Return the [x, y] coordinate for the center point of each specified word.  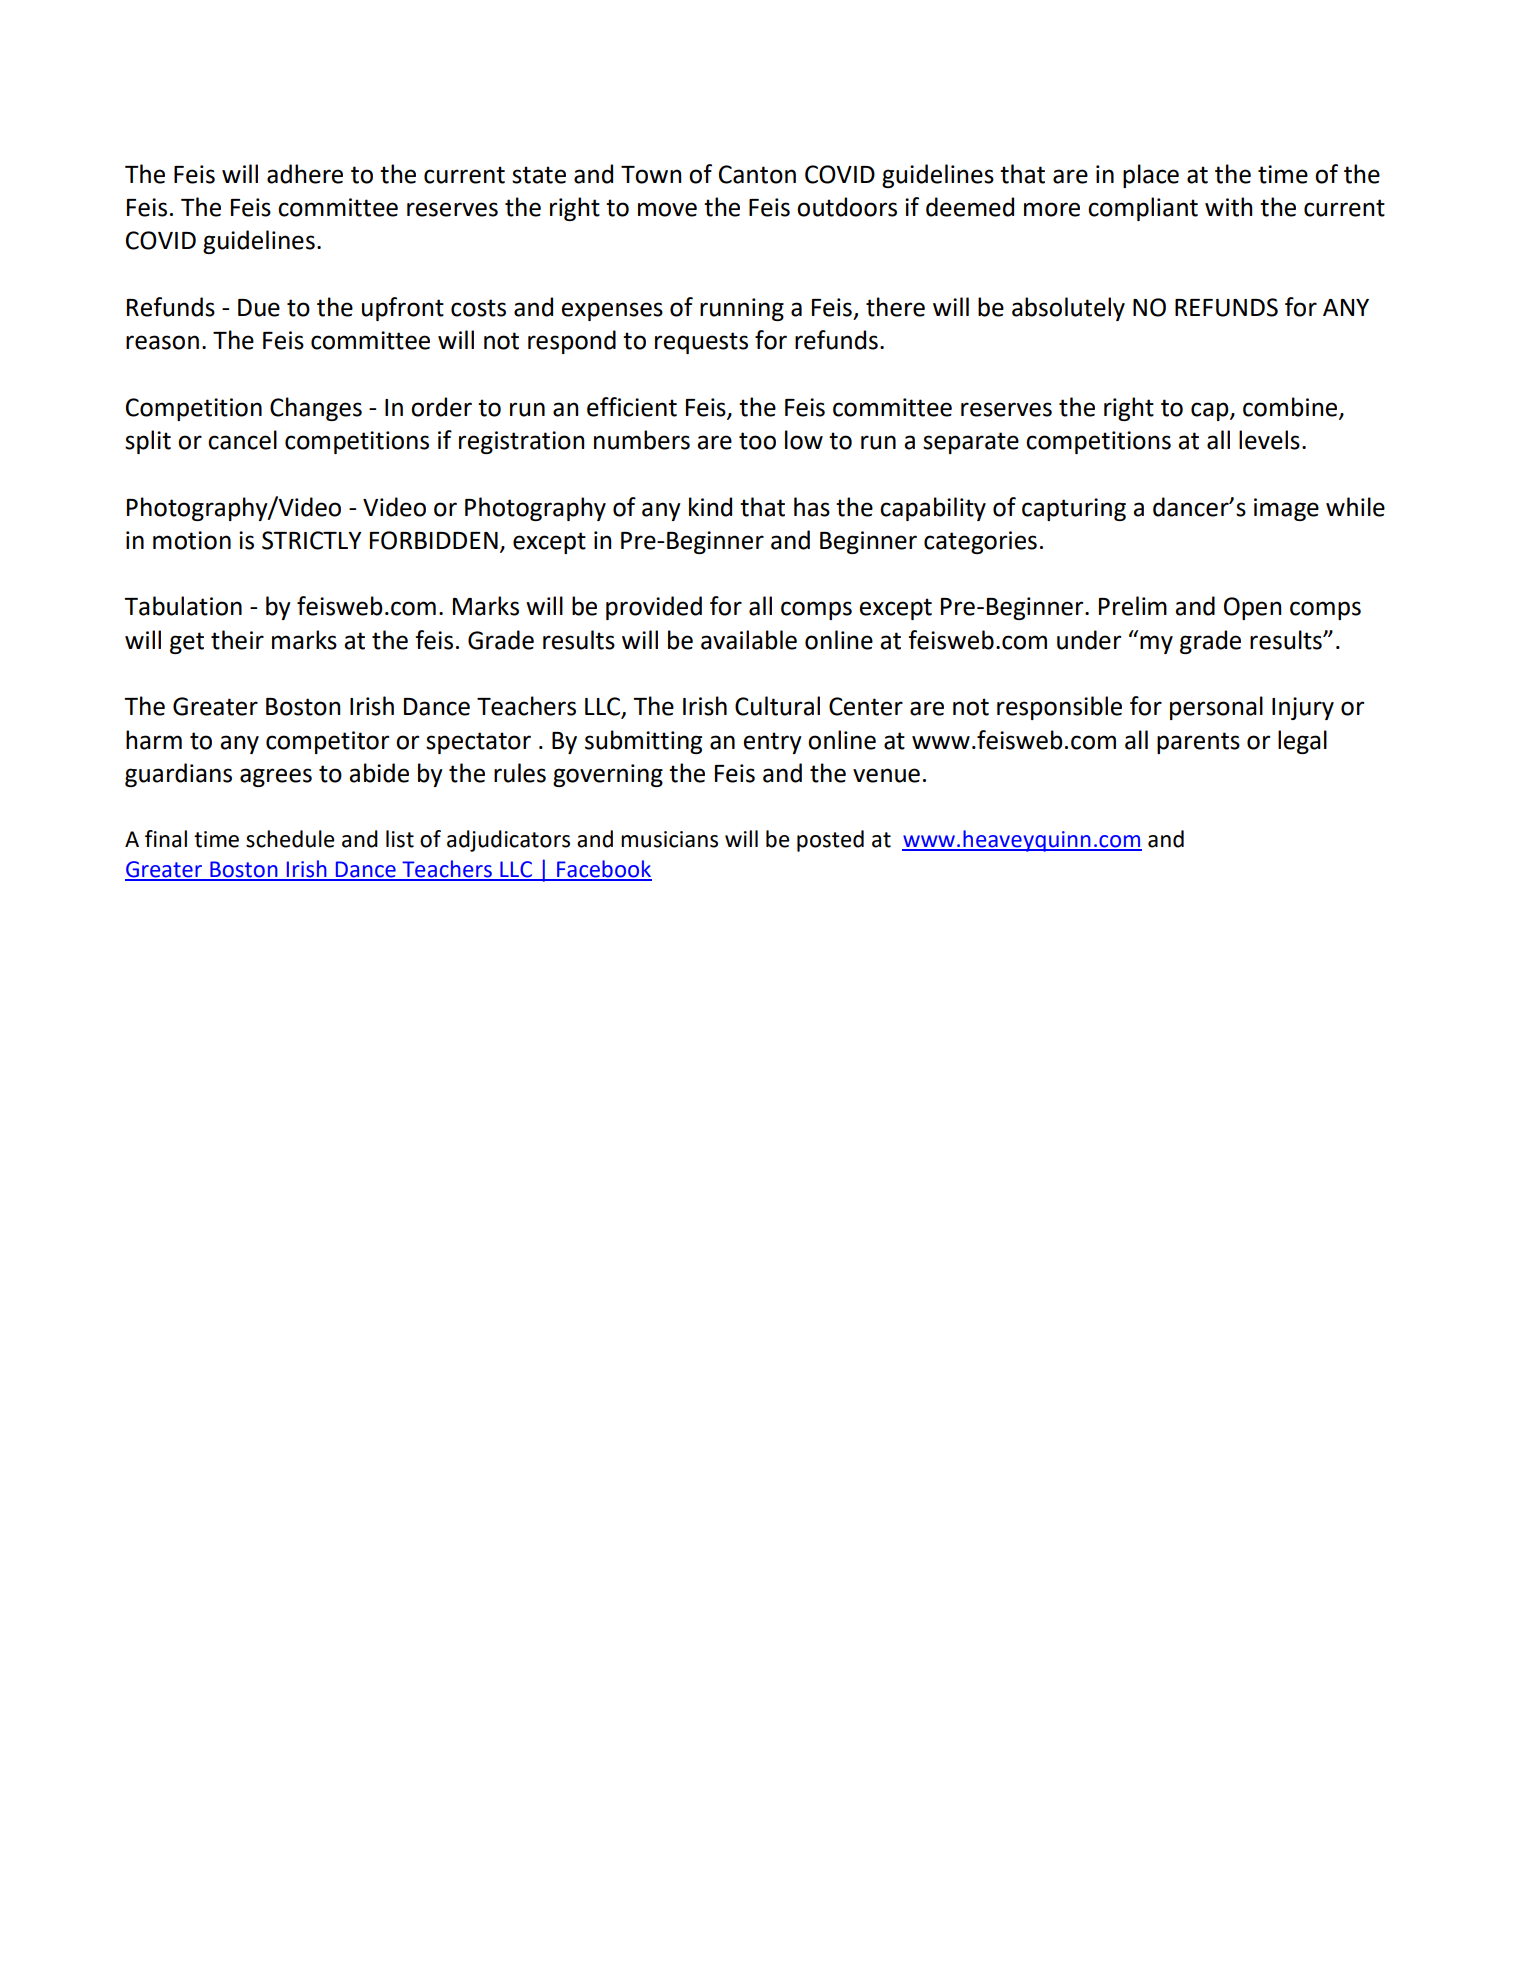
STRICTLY [312, 540]
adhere [305, 174]
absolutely [1068, 309]
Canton [757, 174]
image [1286, 509]
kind [710, 507]
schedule [290, 839]
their [237, 640]
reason [162, 342]
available [749, 640]
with [1228, 207]
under [1089, 640]
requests [701, 343]
